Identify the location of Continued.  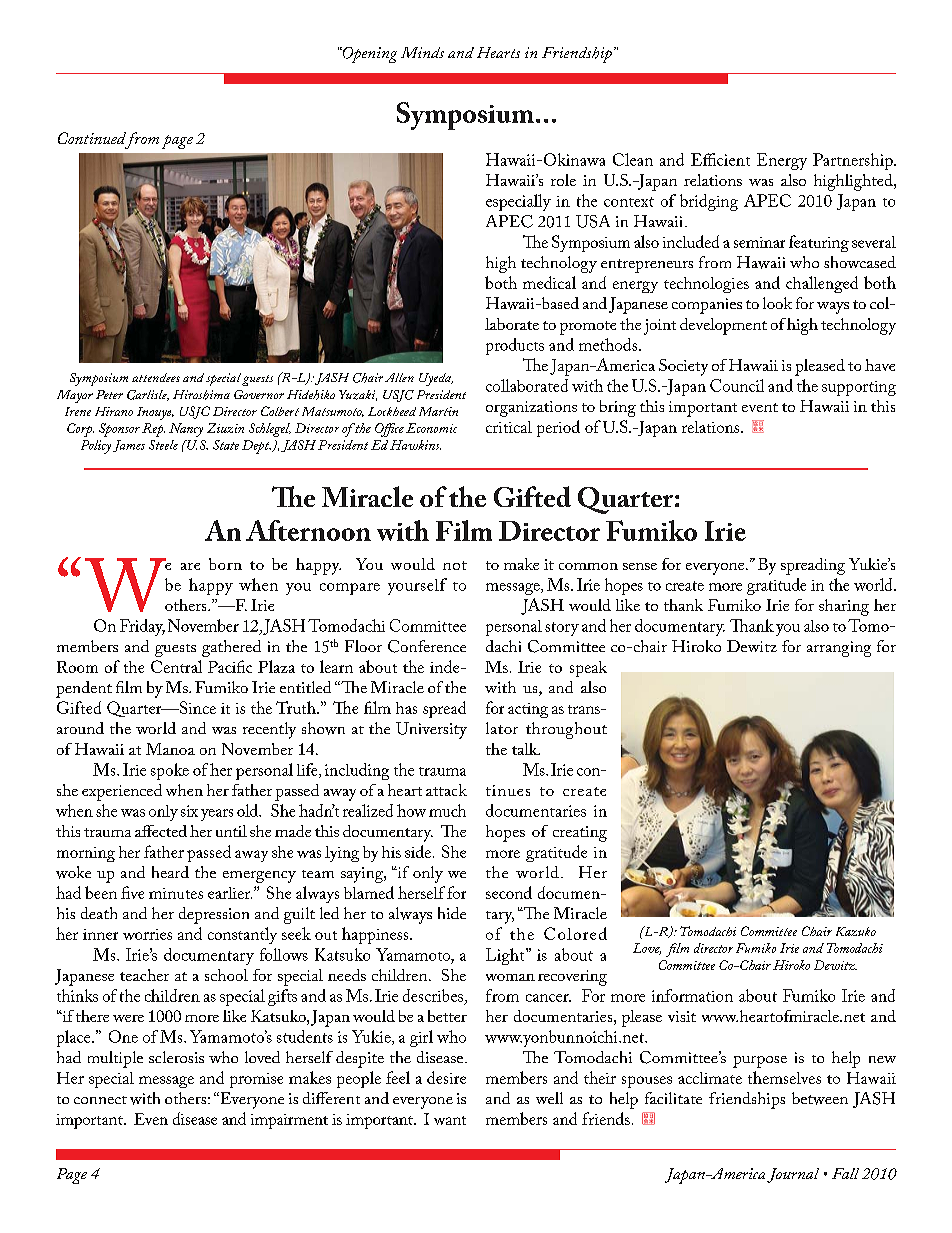
(93, 139).
